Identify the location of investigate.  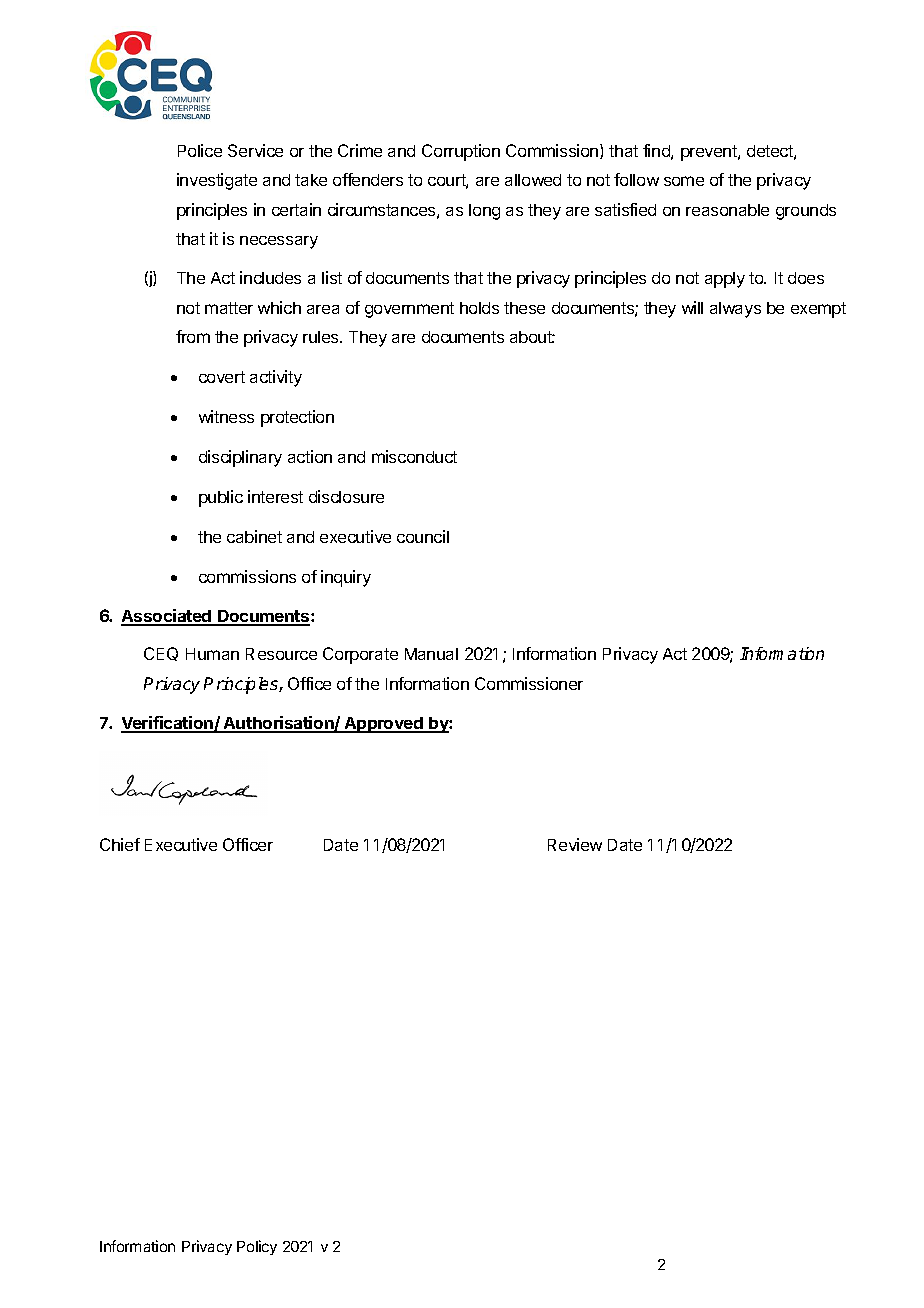
(217, 181).
